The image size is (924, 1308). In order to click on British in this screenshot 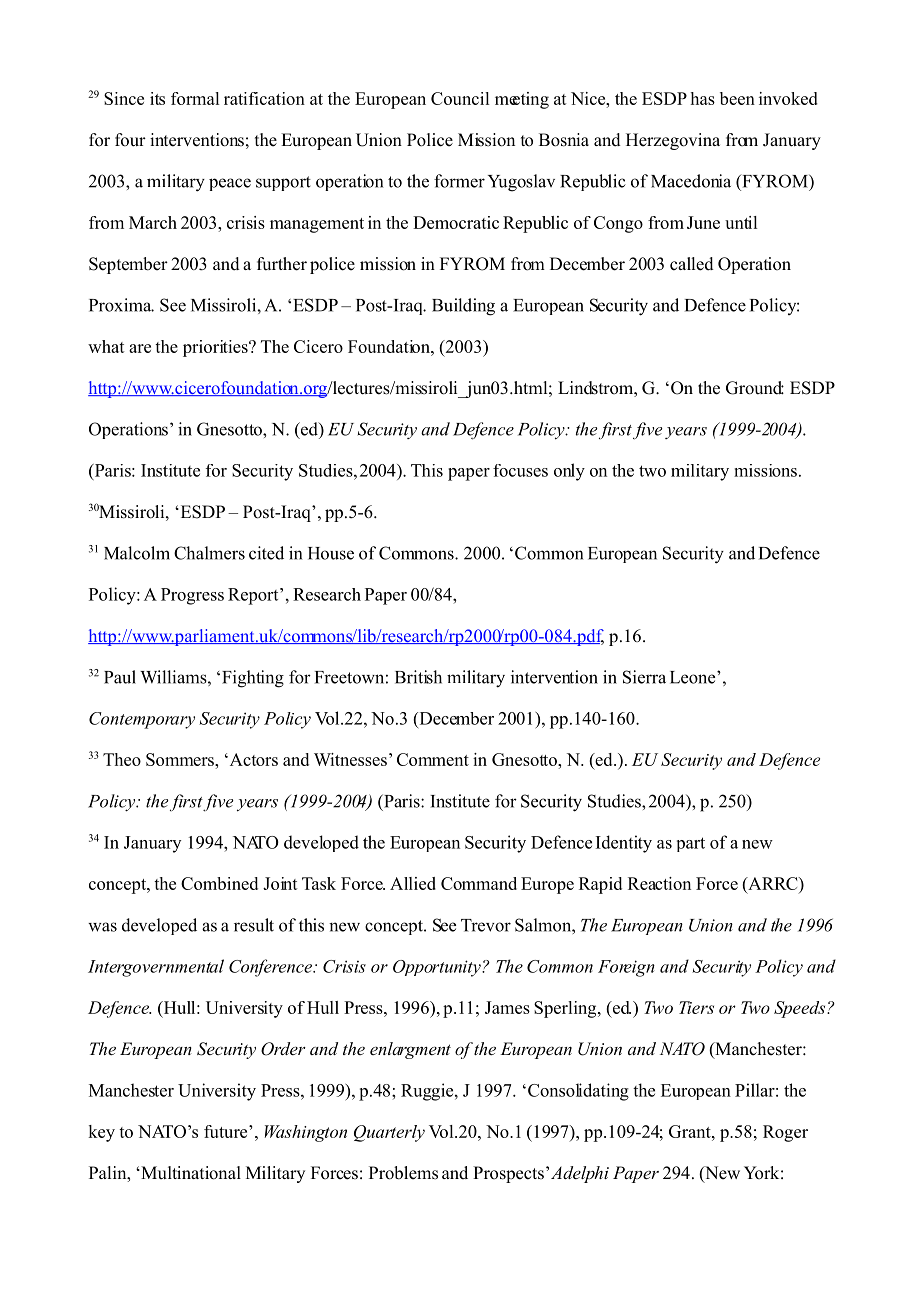, I will do `click(418, 677)`.
